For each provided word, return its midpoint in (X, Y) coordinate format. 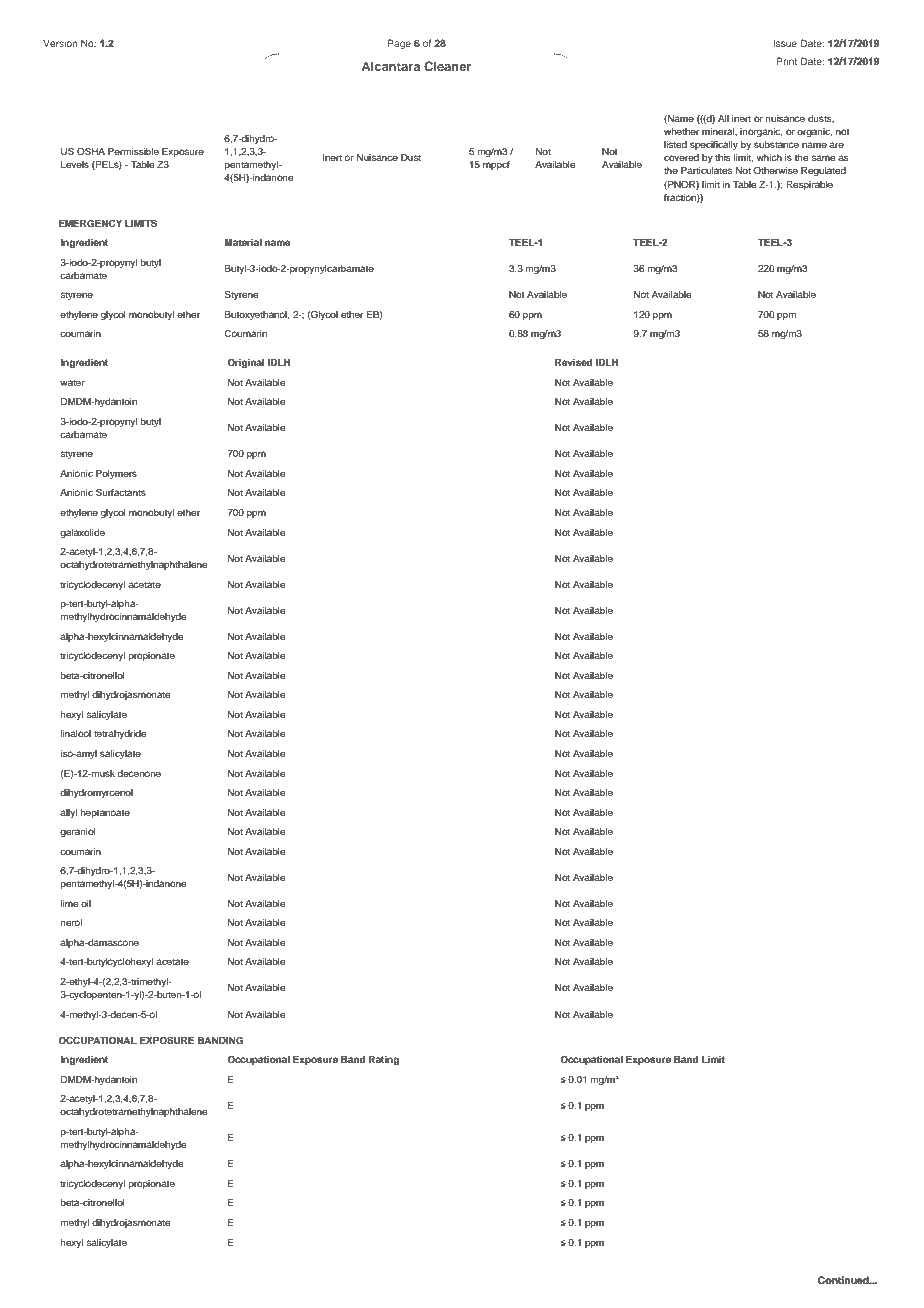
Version (60, 43)
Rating (384, 1060)
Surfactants (121, 492)
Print (787, 61)
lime (69, 903)
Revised (573, 362)
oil (86, 903)
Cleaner (447, 66)
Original (245, 363)
